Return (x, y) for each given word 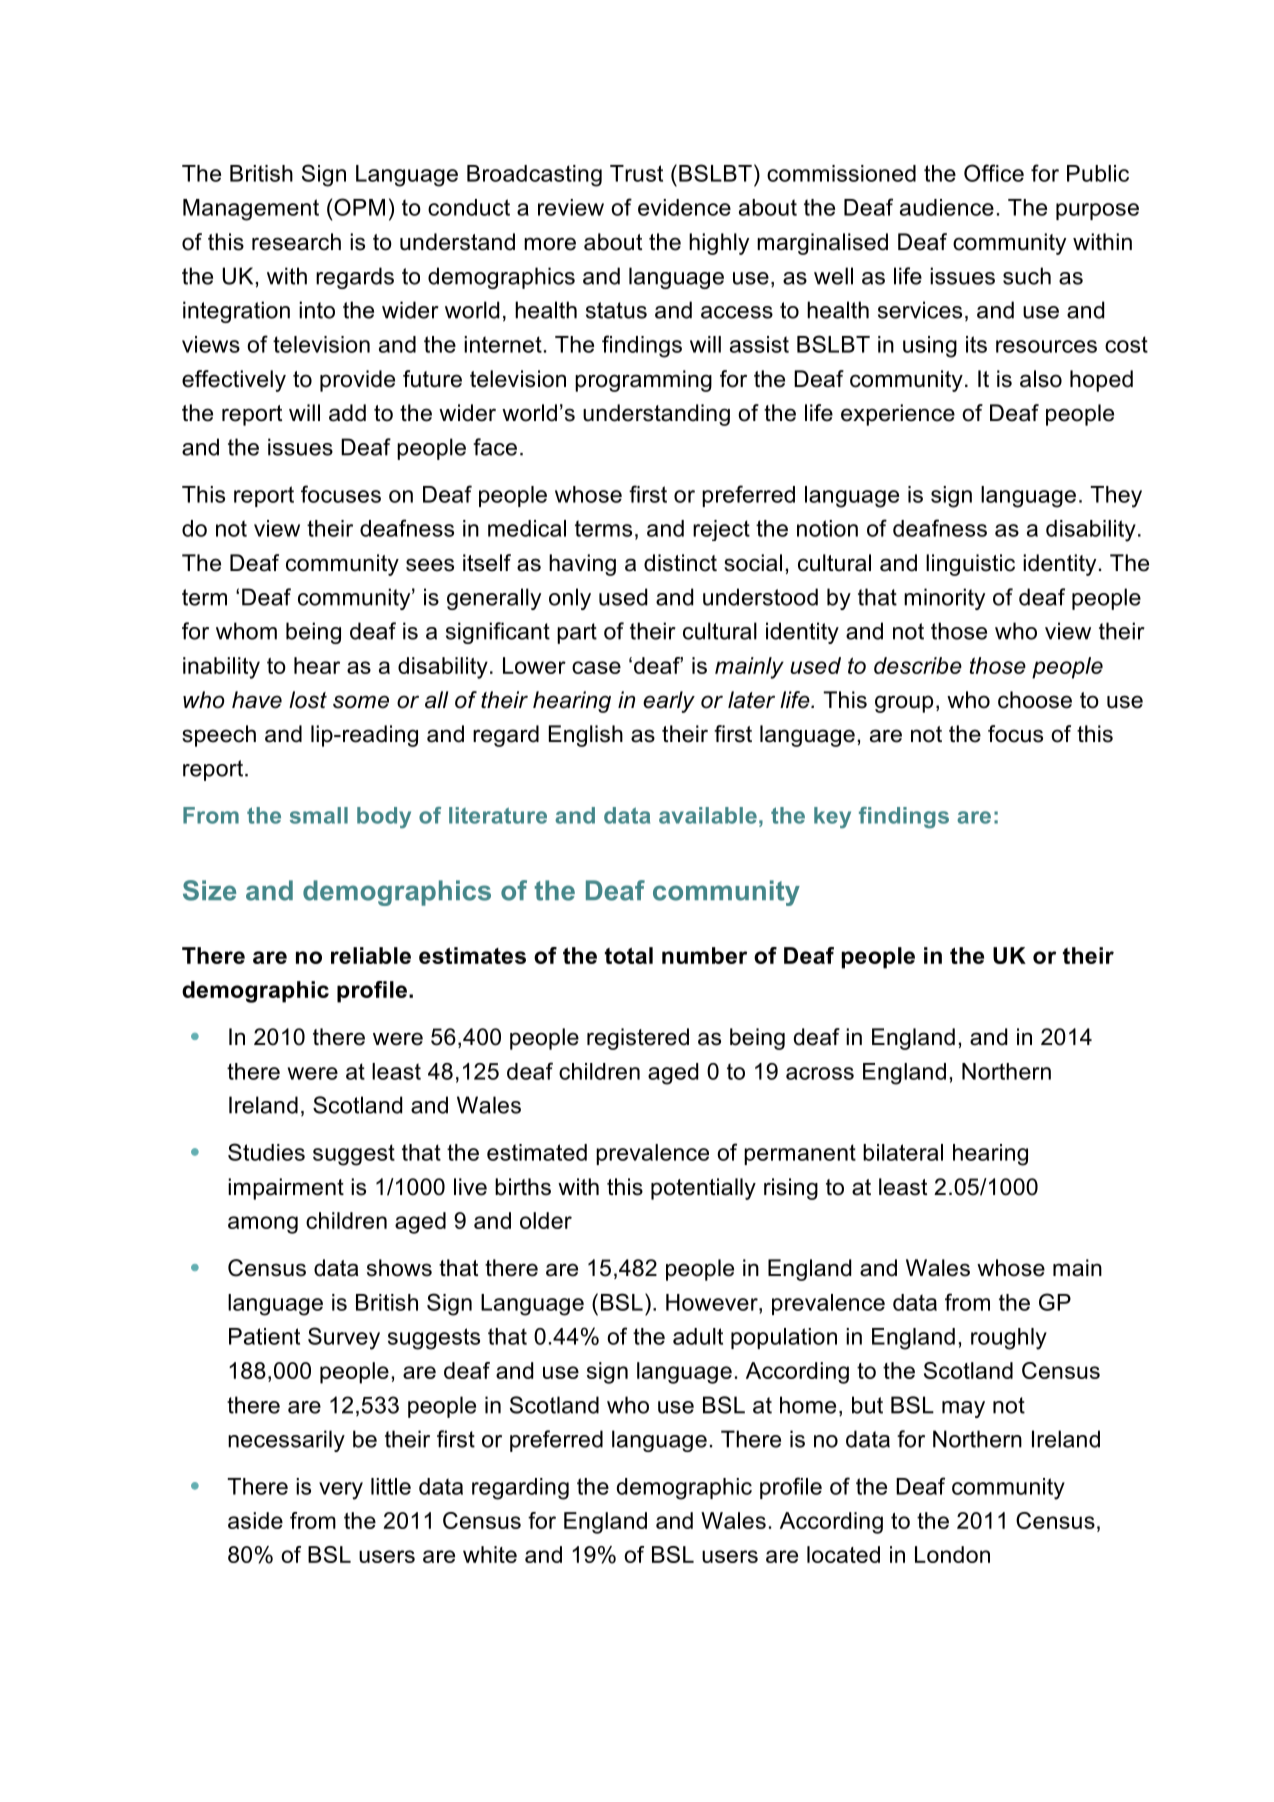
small (319, 815)
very (341, 1491)
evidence (684, 207)
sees (430, 565)
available (708, 815)
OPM (359, 207)
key (832, 817)
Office (994, 173)
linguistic (970, 565)
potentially (703, 1189)
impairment (286, 1189)
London (952, 1554)
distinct (680, 563)
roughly (1009, 1339)
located (843, 1554)
